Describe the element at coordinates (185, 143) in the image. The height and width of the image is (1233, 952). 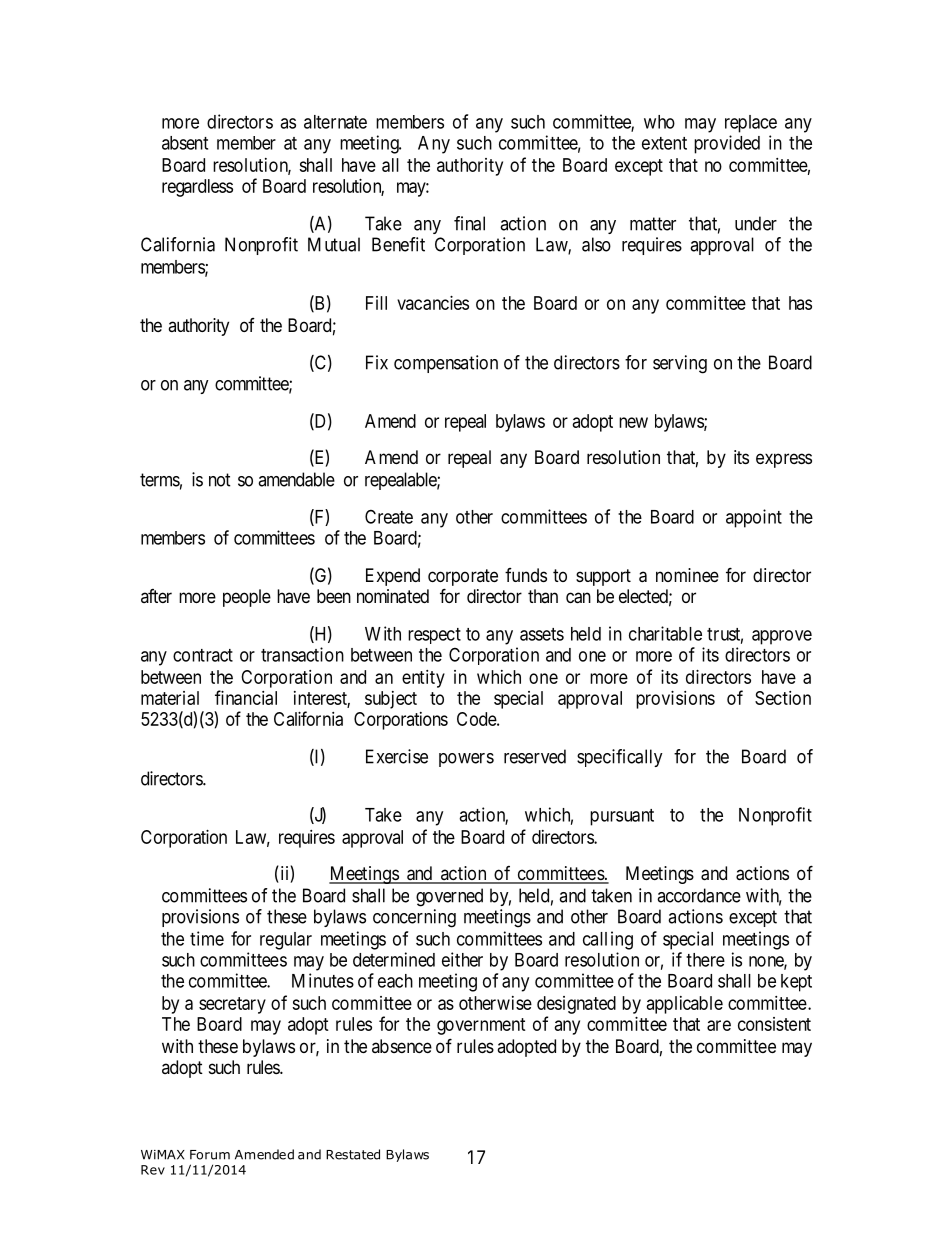
I see `absent` at that location.
